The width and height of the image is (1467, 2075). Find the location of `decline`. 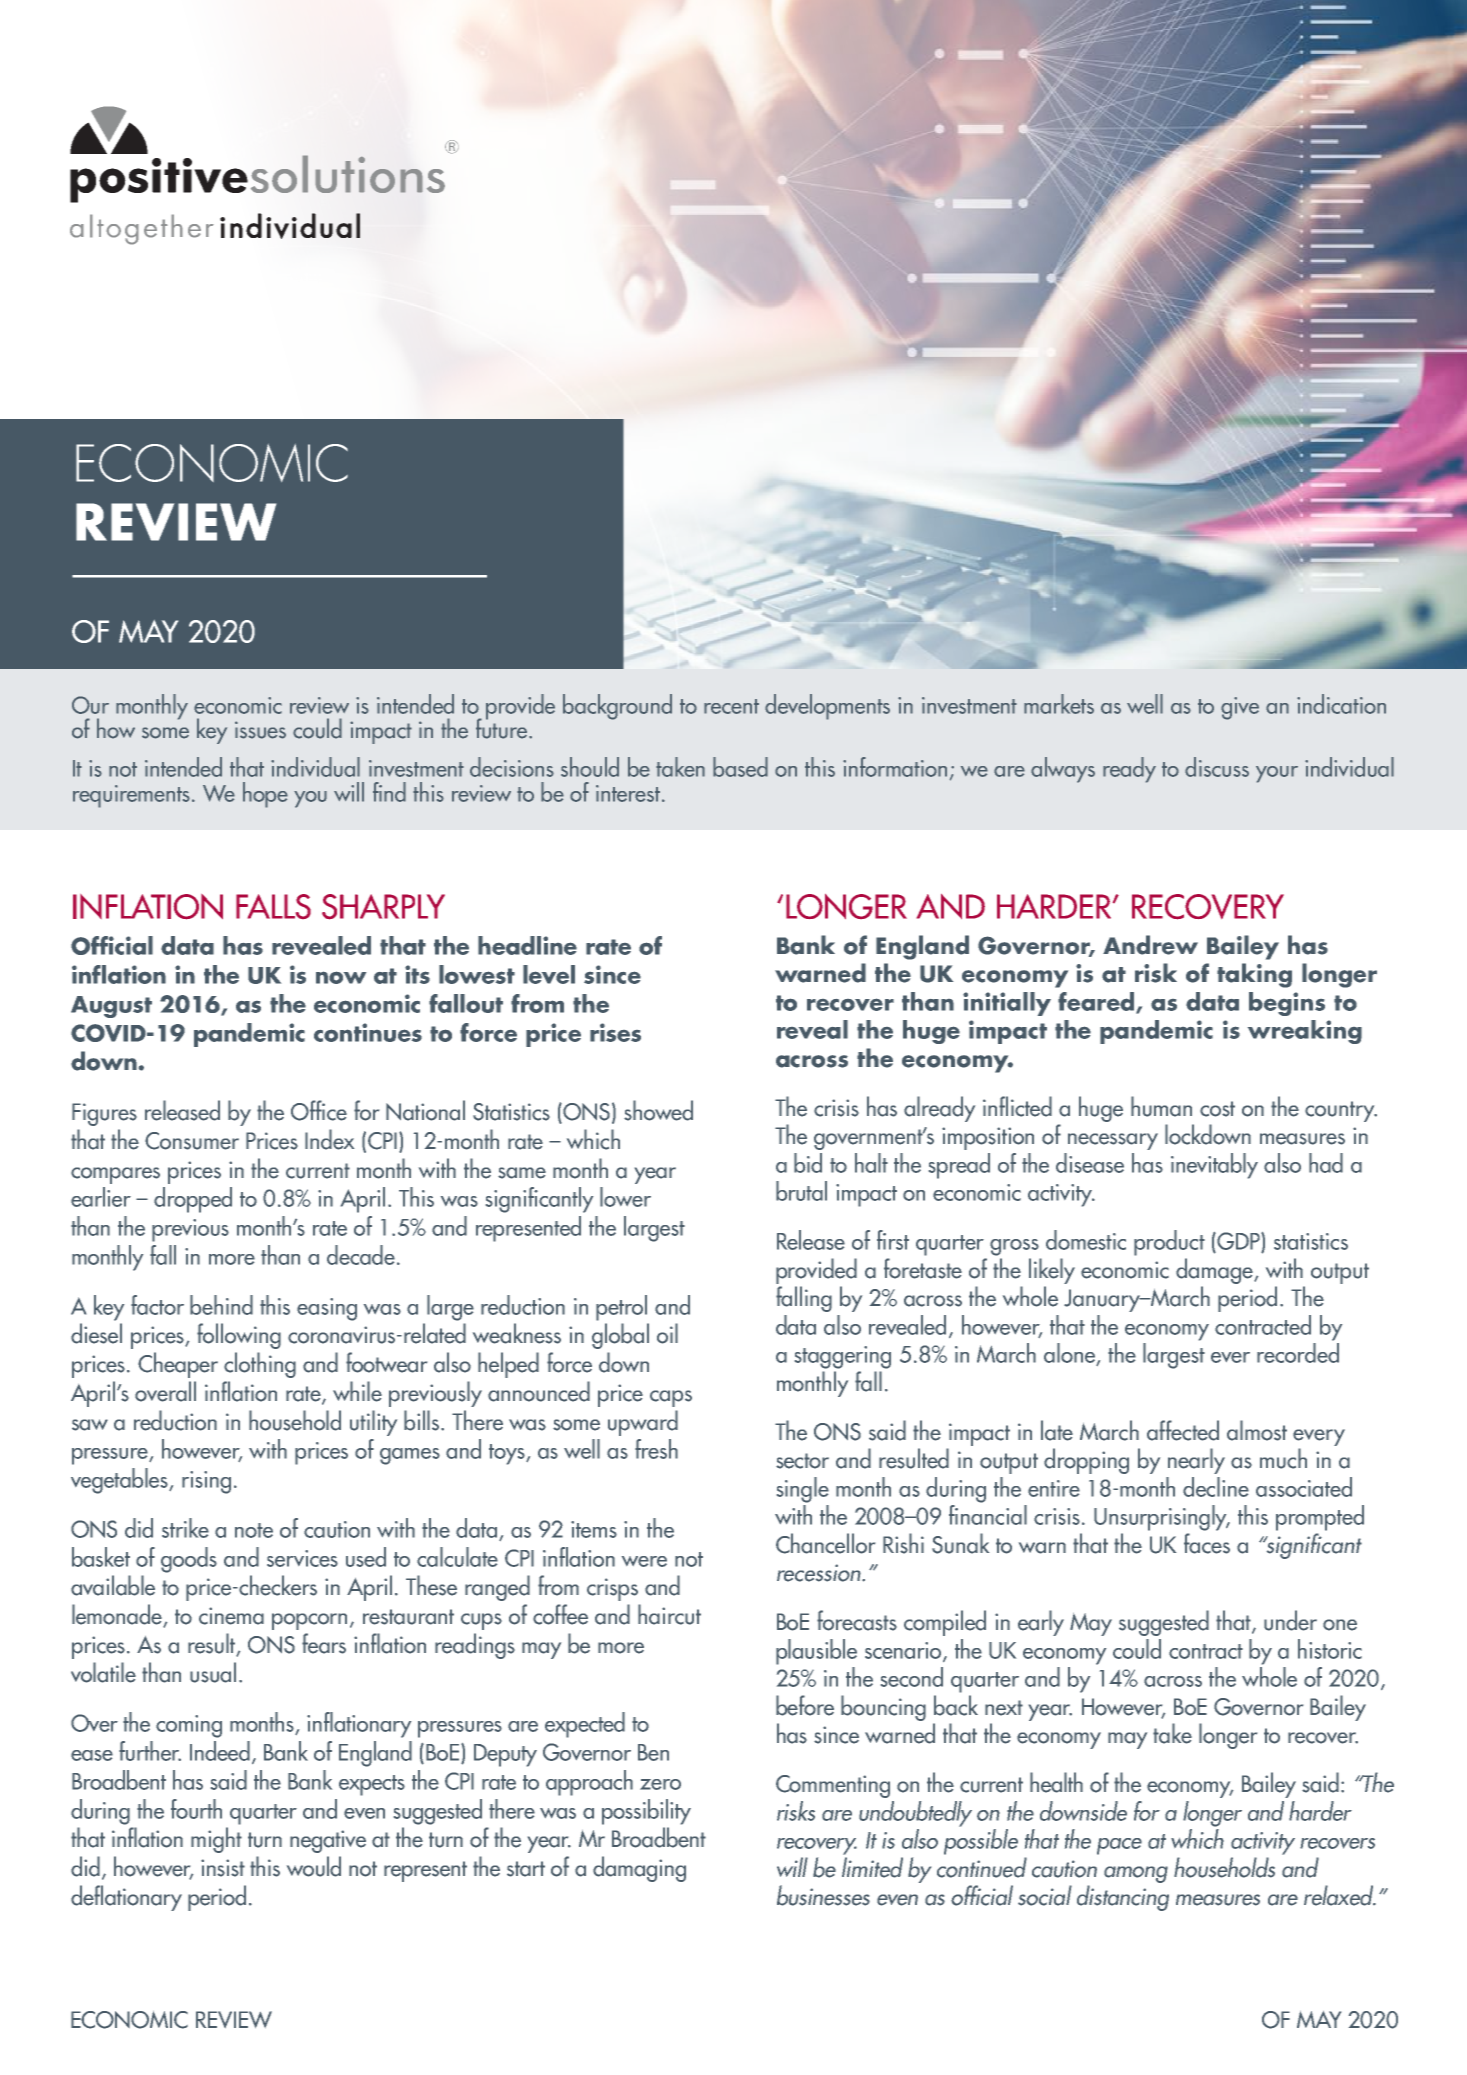

decline is located at coordinates (1216, 1487).
